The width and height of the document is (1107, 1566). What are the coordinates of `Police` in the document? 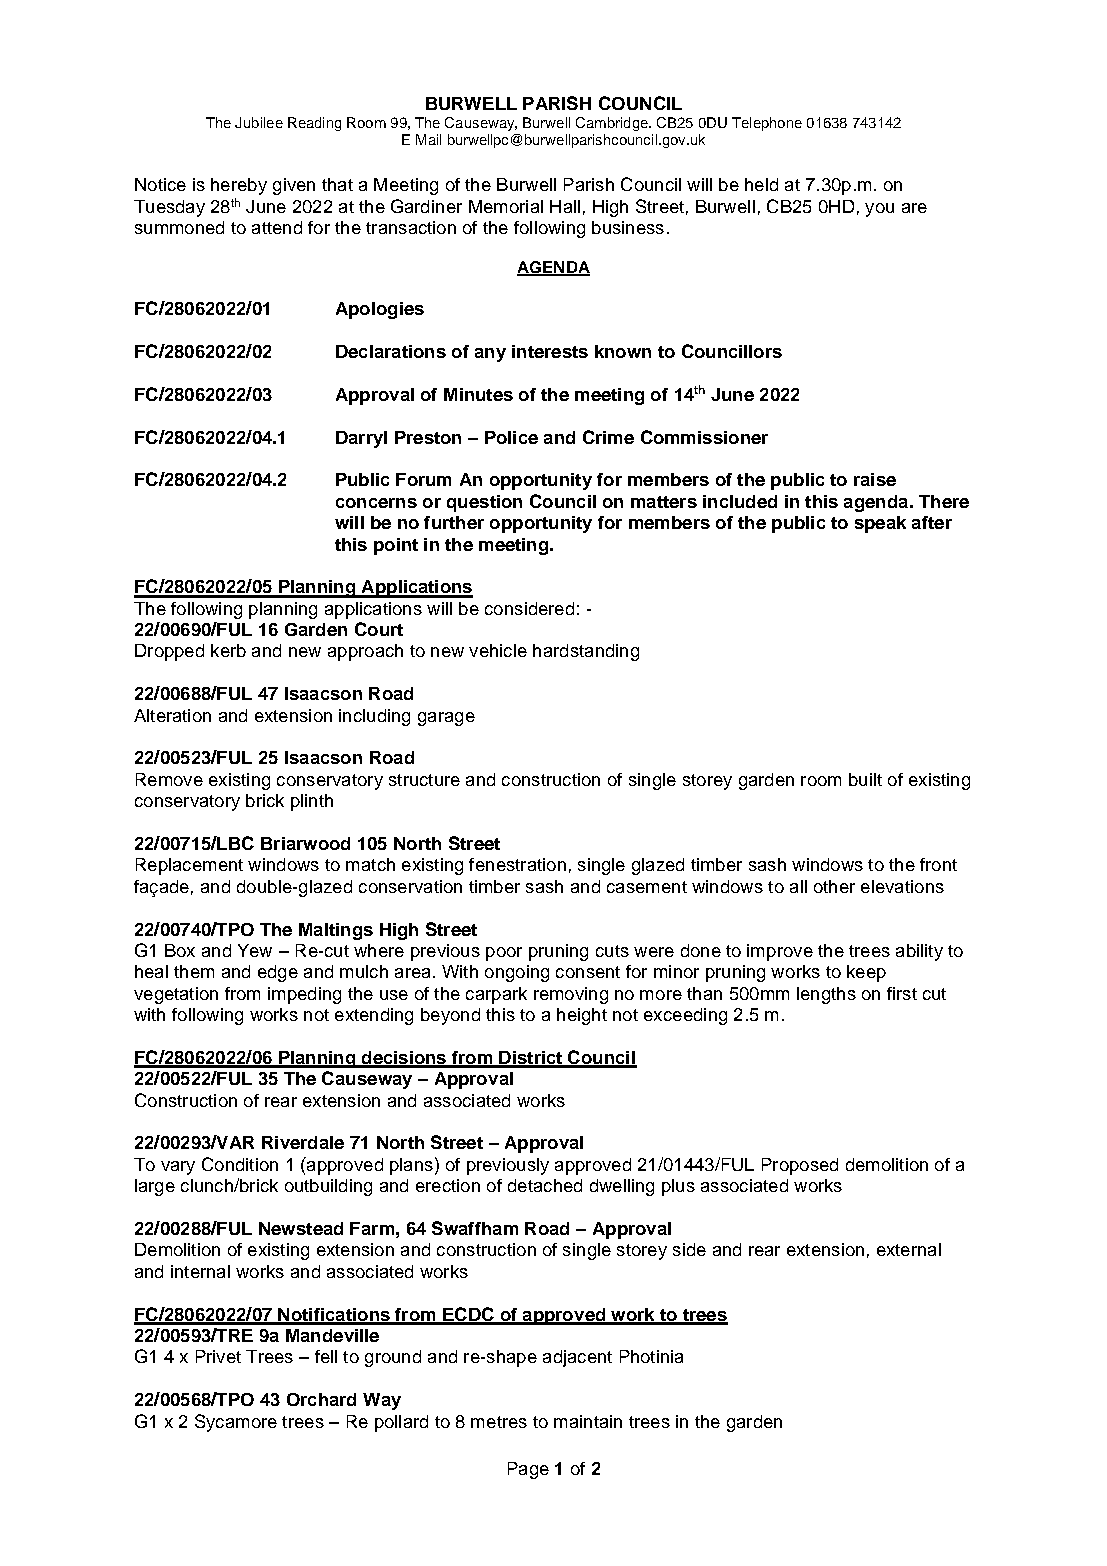 It's located at (511, 437).
